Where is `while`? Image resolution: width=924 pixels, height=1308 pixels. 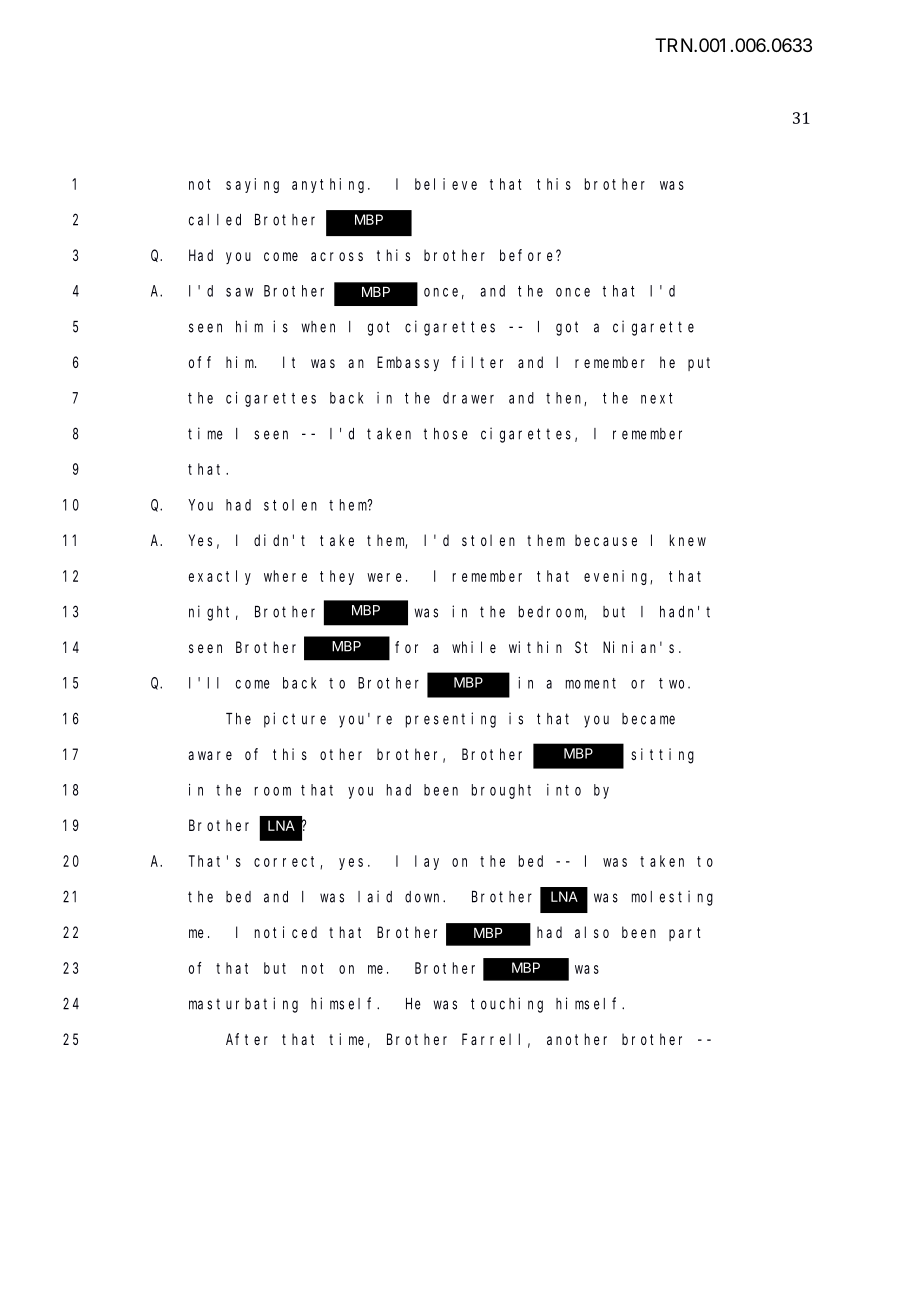
while is located at coordinates (474, 647).
